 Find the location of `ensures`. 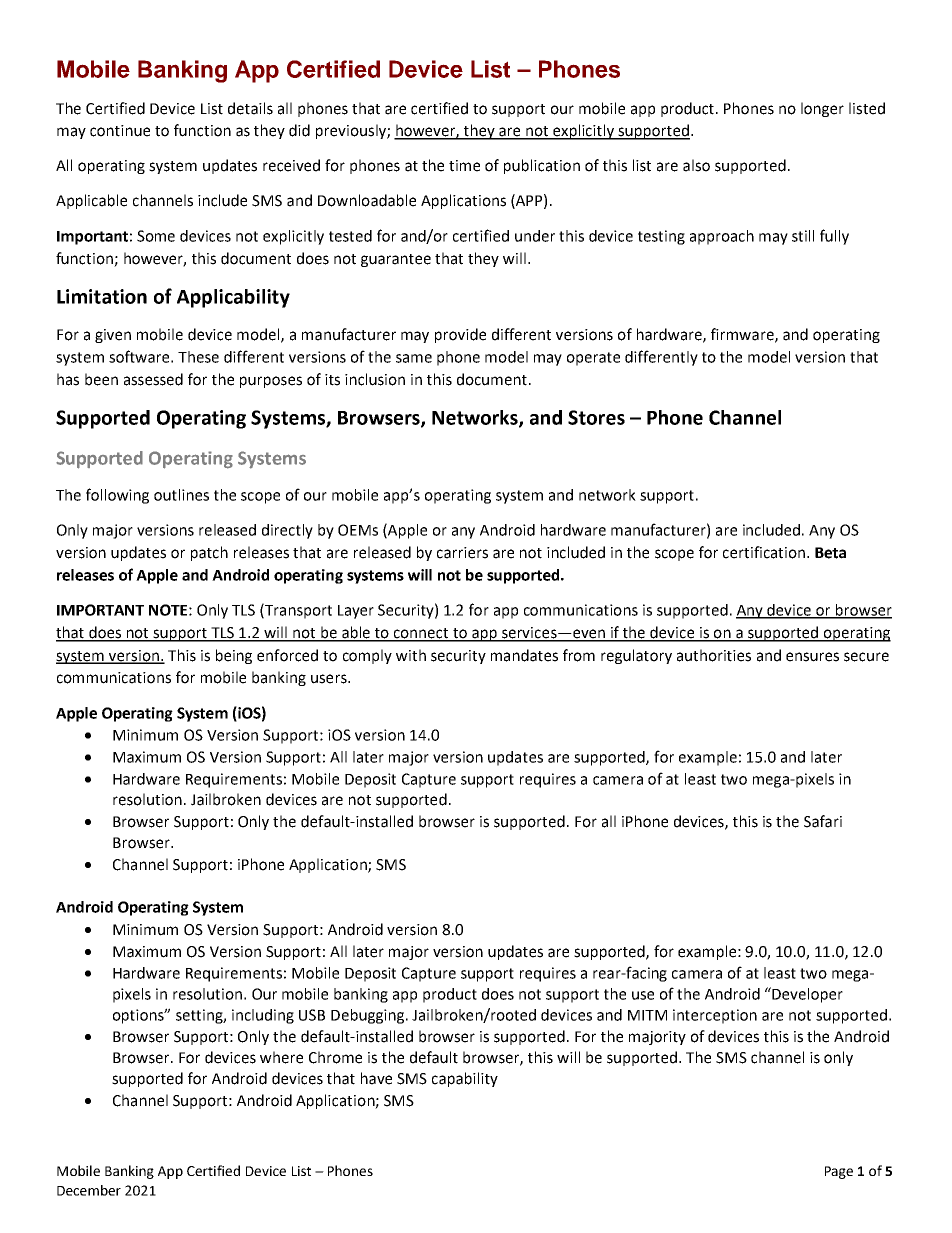

ensures is located at coordinates (812, 657).
